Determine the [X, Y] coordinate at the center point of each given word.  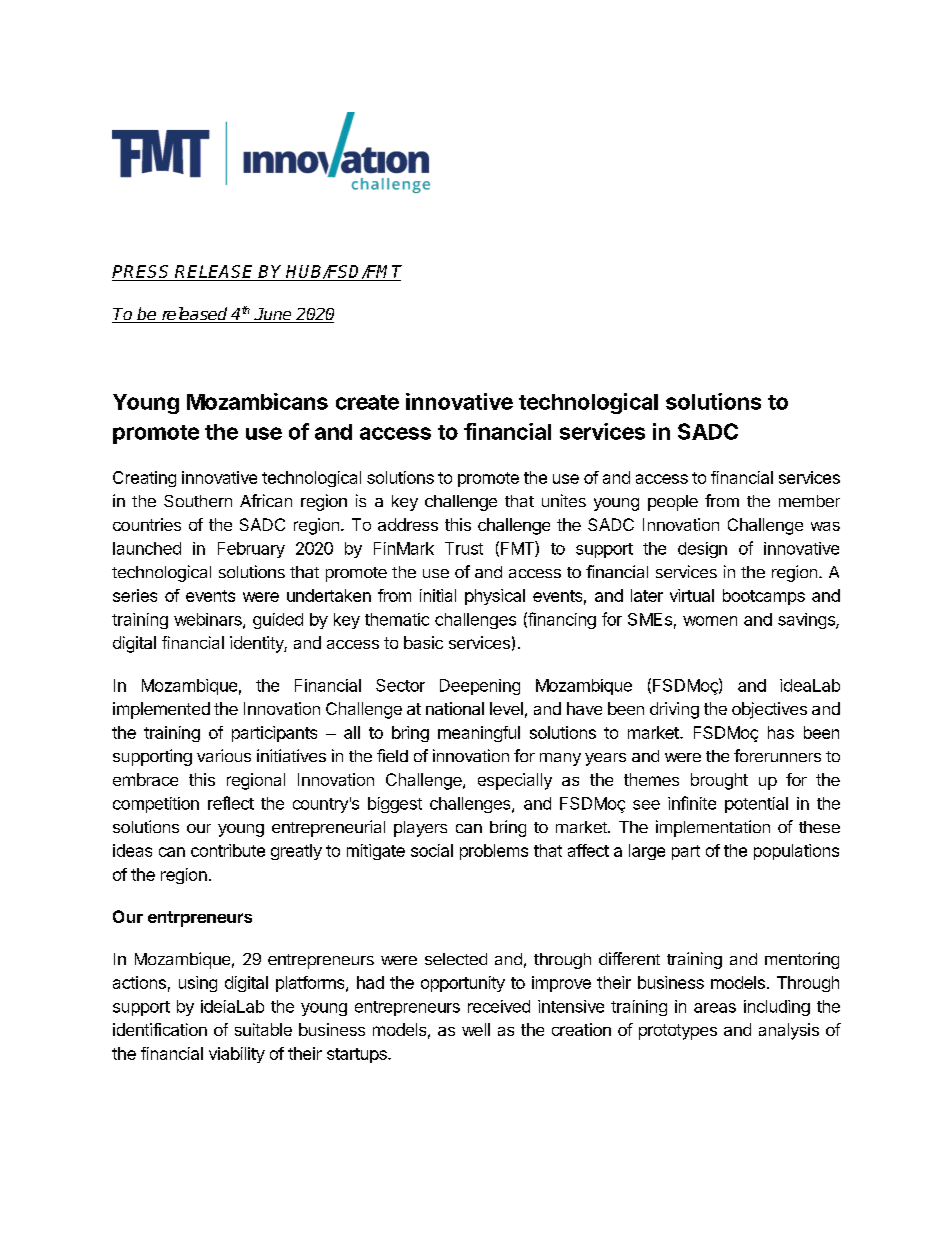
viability [237, 1055]
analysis [789, 1031]
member [809, 501]
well [476, 1029]
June [273, 315]
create [367, 402]
